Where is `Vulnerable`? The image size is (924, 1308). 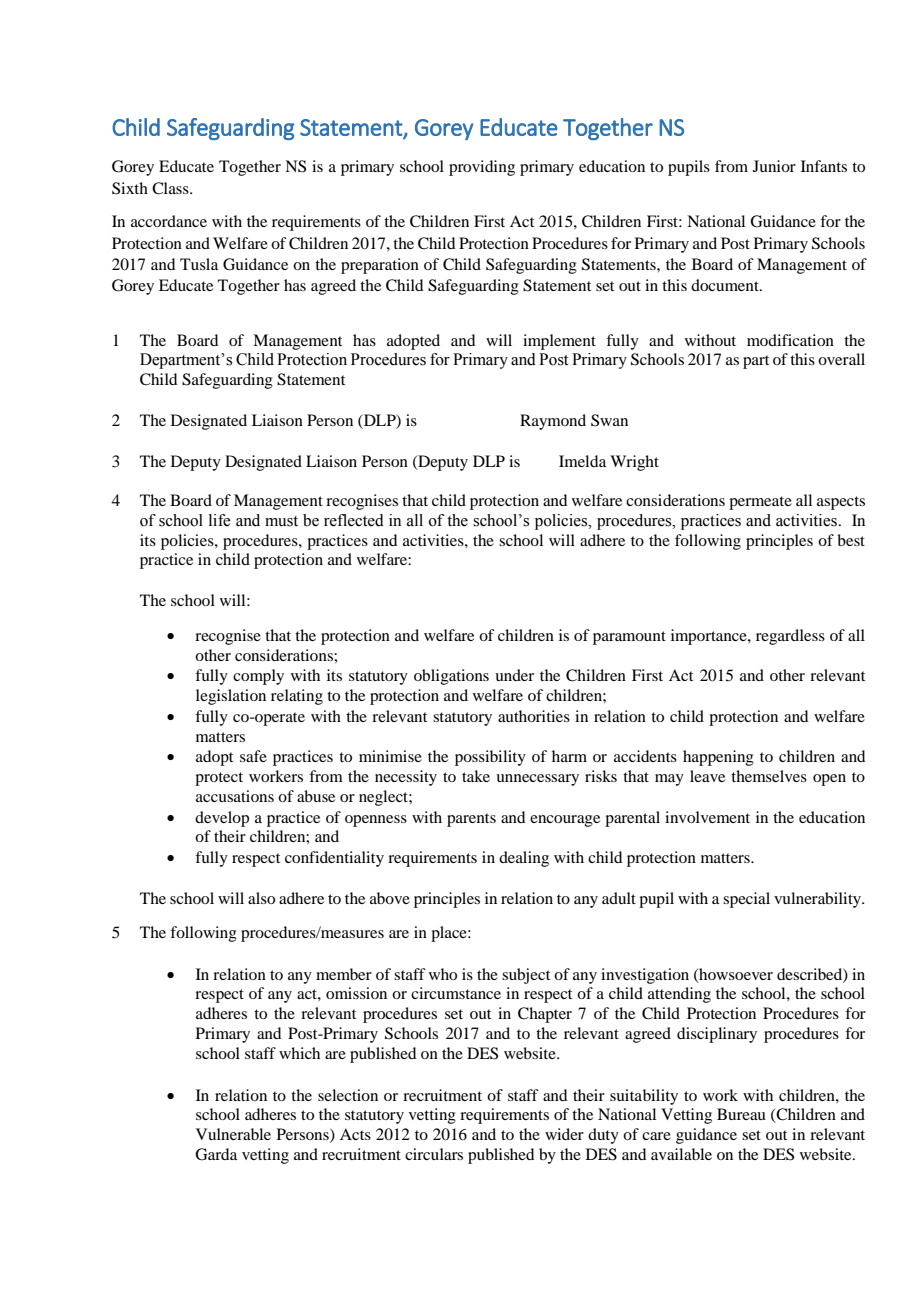
Vulnerable is located at coordinates (233, 1134).
